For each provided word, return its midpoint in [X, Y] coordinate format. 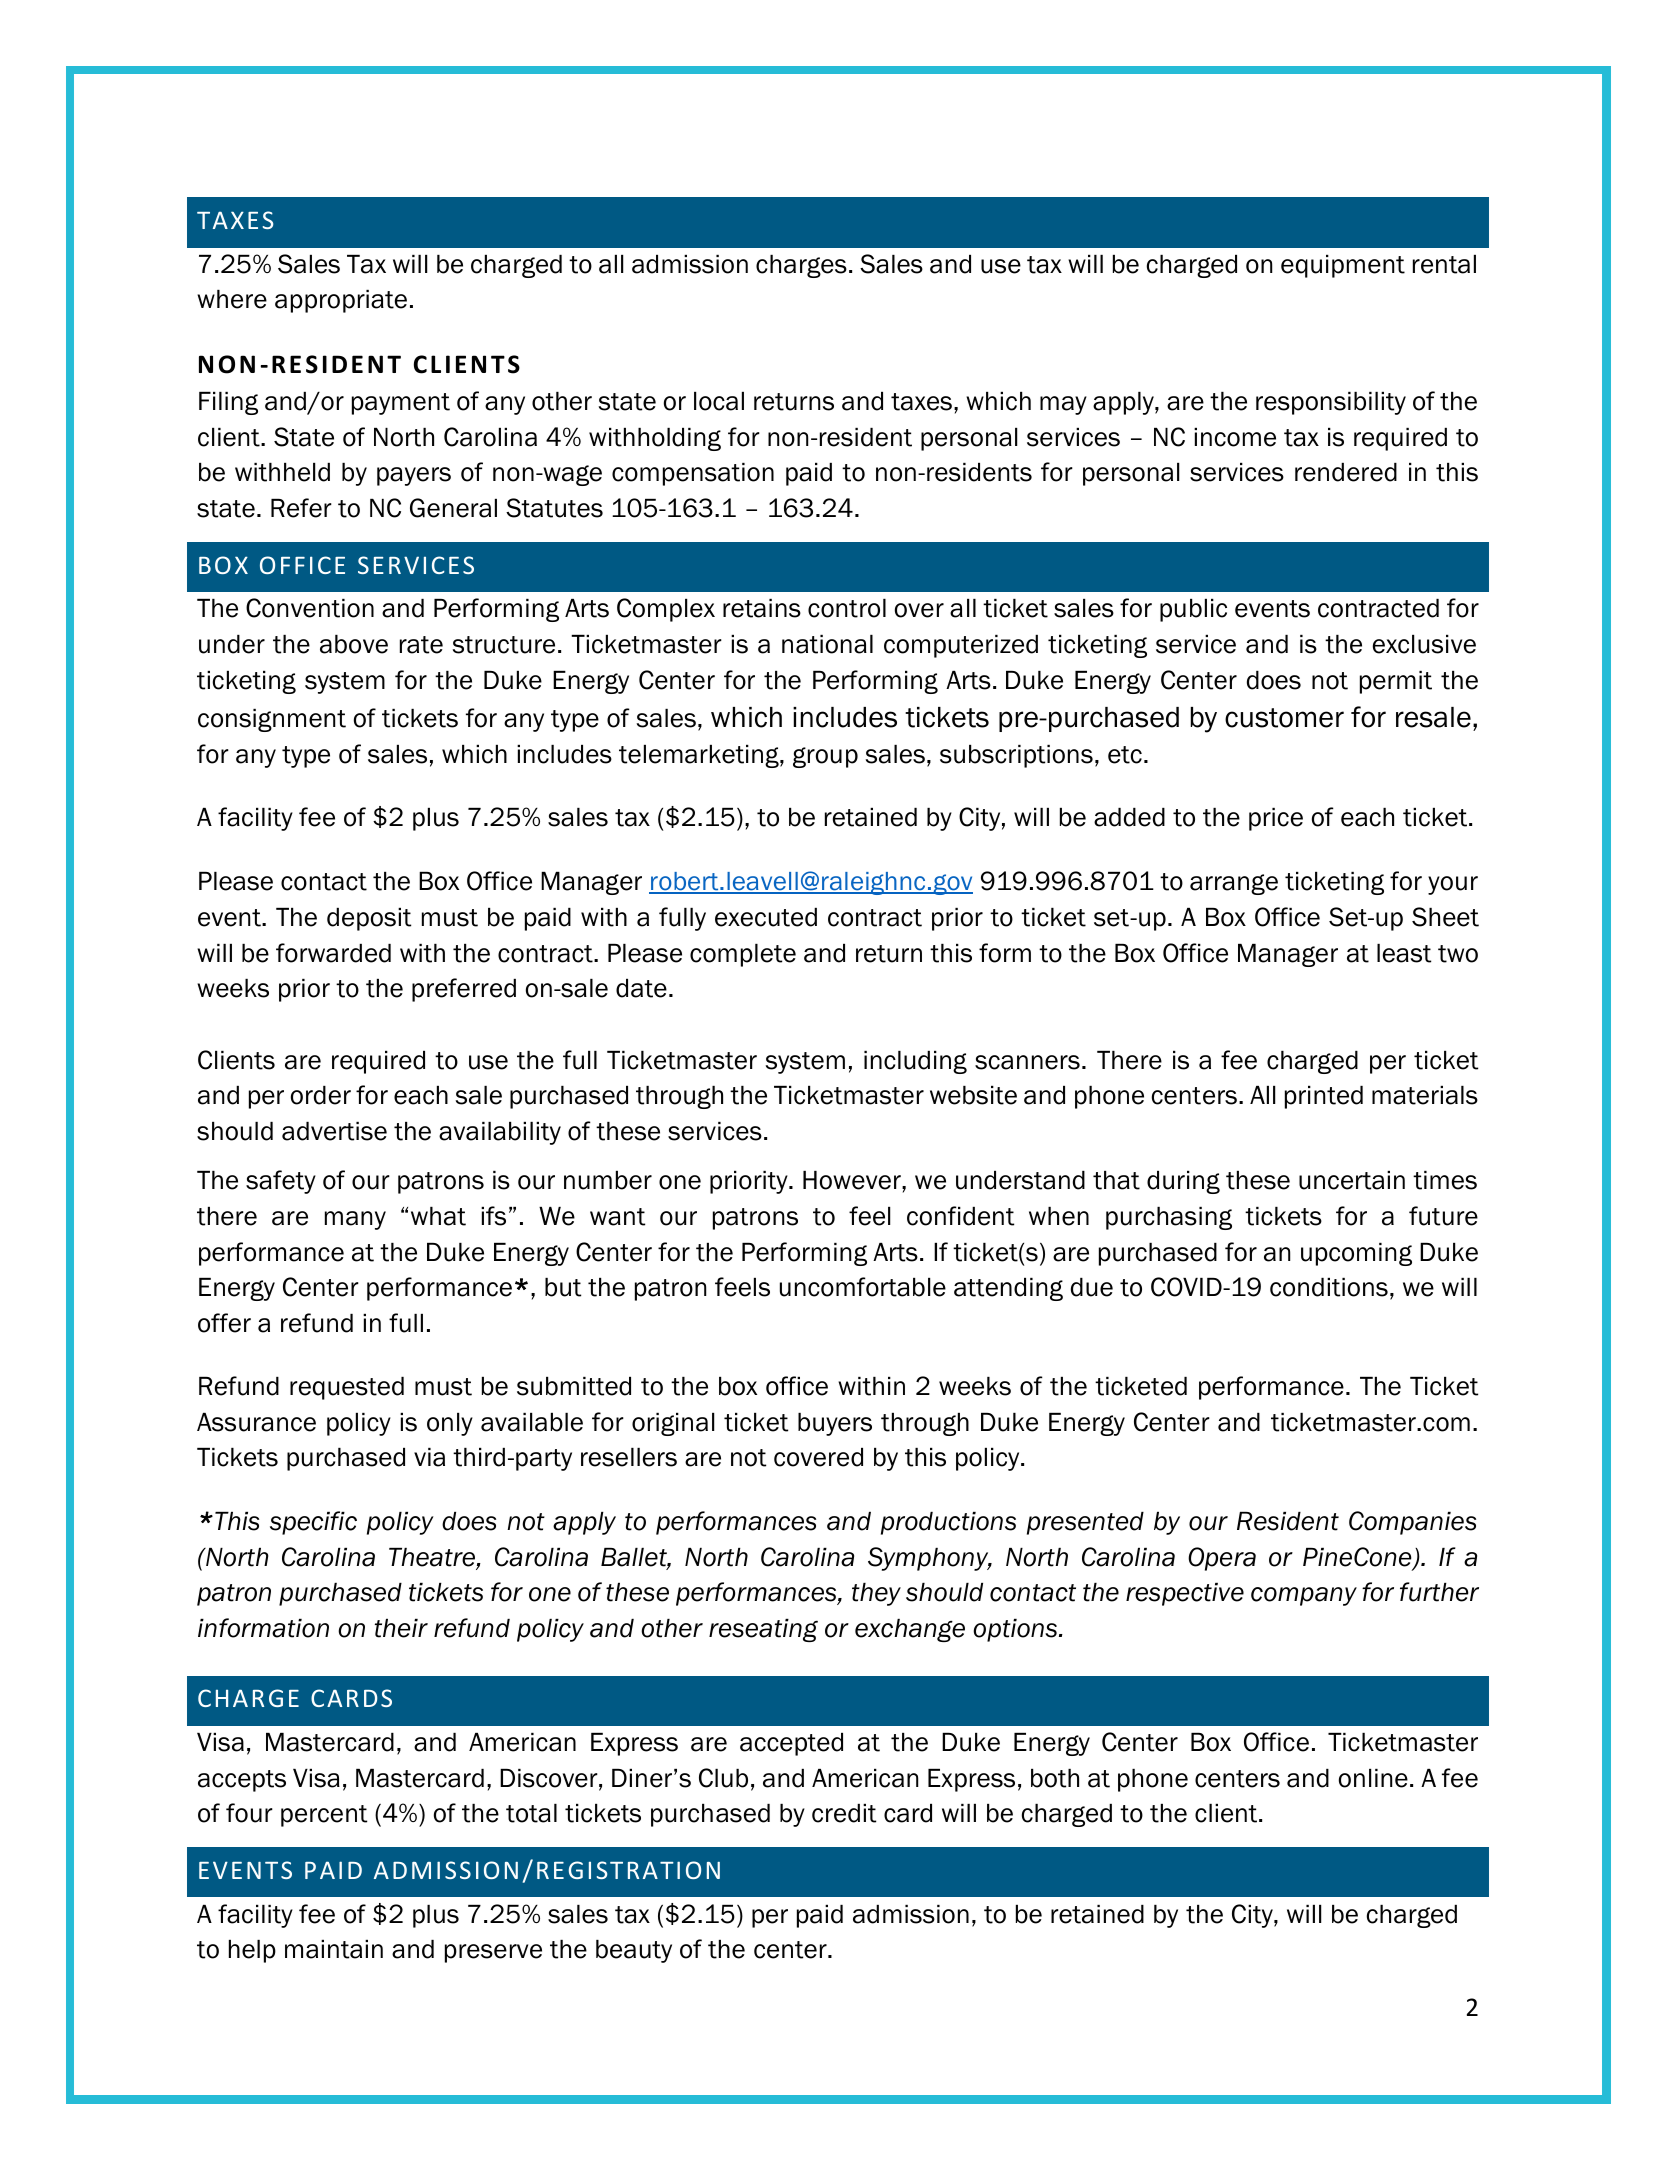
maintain [334, 1949]
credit [844, 1813]
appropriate [341, 301]
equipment [1343, 266]
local [719, 401]
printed [1324, 1097]
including [915, 1062]
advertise [334, 1131]
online [1373, 1778]
